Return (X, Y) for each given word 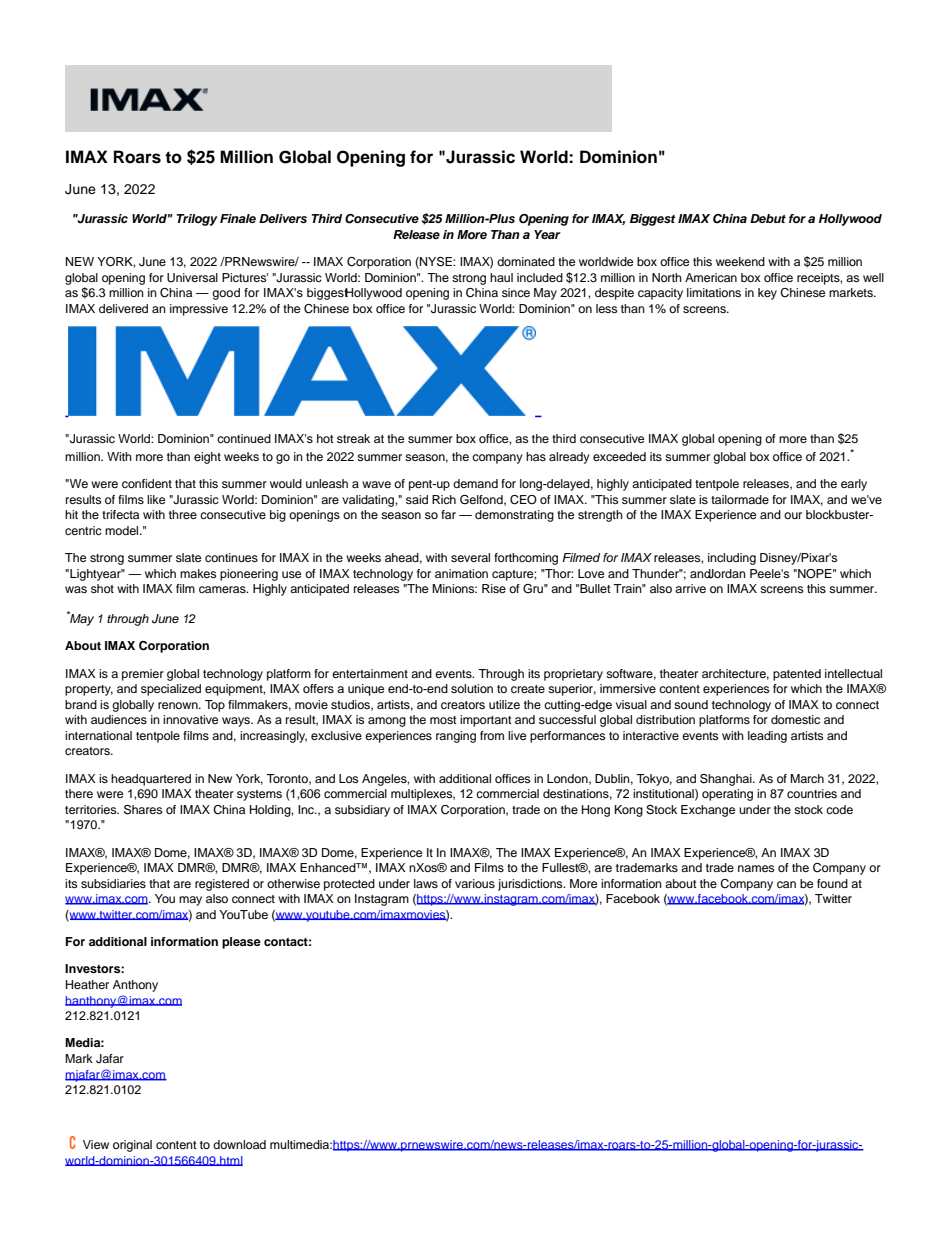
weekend (740, 261)
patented (797, 675)
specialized (171, 690)
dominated (526, 261)
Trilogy (197, 220)
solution (472, 688)
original (132, 1146)
